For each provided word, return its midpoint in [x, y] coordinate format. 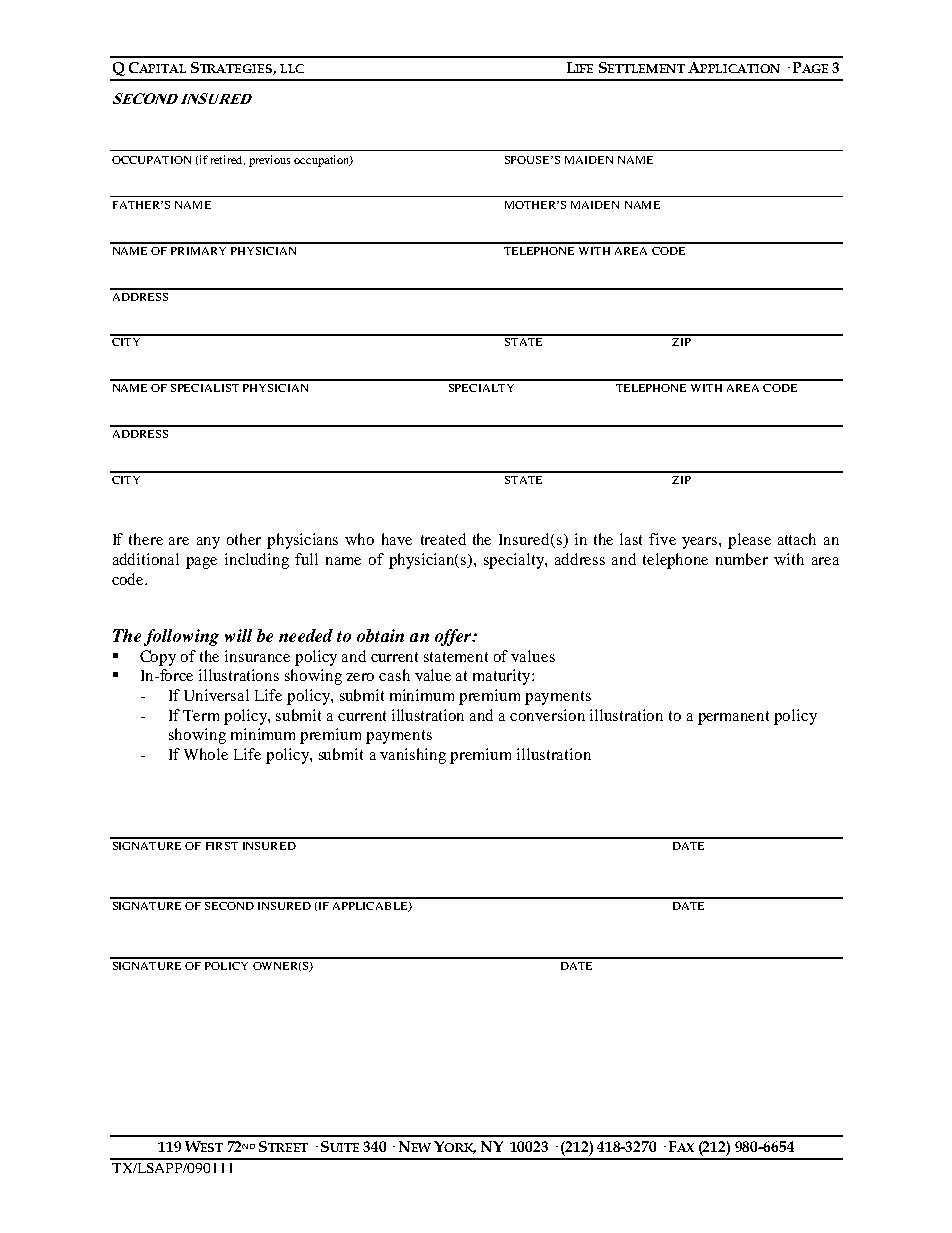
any [208, 543]
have [397, 539]
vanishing [413, 756]
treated [443, 539]
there [146, 539]
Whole [206, 754]
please [749, 541]
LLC [292, 68]
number [742, 559]
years [701, 543]
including [257, 561]
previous [269, 161]
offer [454, 637]
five [662, 539]
